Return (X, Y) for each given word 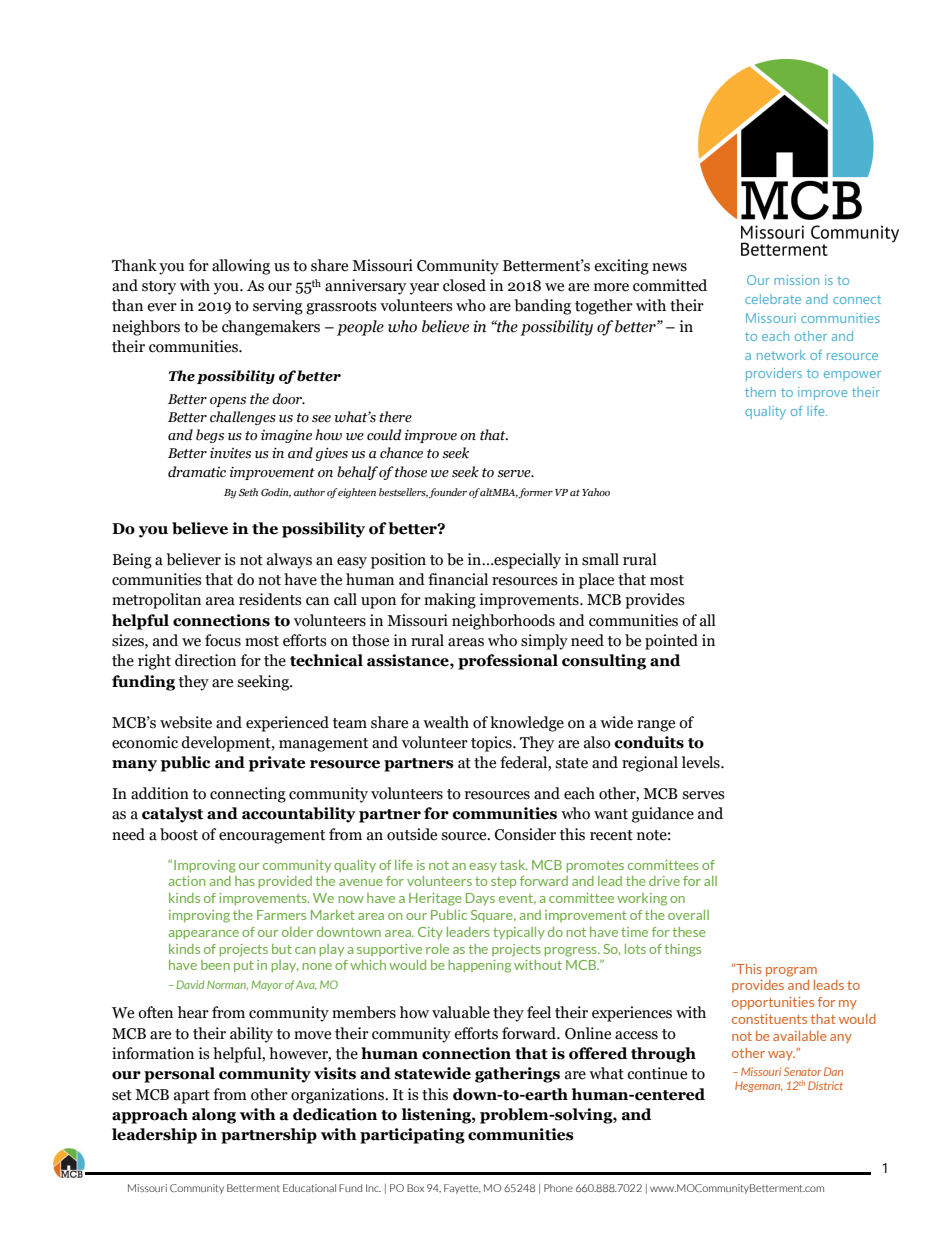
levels (702, 762)
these (689, 932)
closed (464, 285)
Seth (248, 492)
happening (479, 966)
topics (492, 744)
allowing (241, 267)
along (214, 1116)
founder (448, 493)
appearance (203, 935)
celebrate (773, 299)
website (186, 722)
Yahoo (596, 492)
